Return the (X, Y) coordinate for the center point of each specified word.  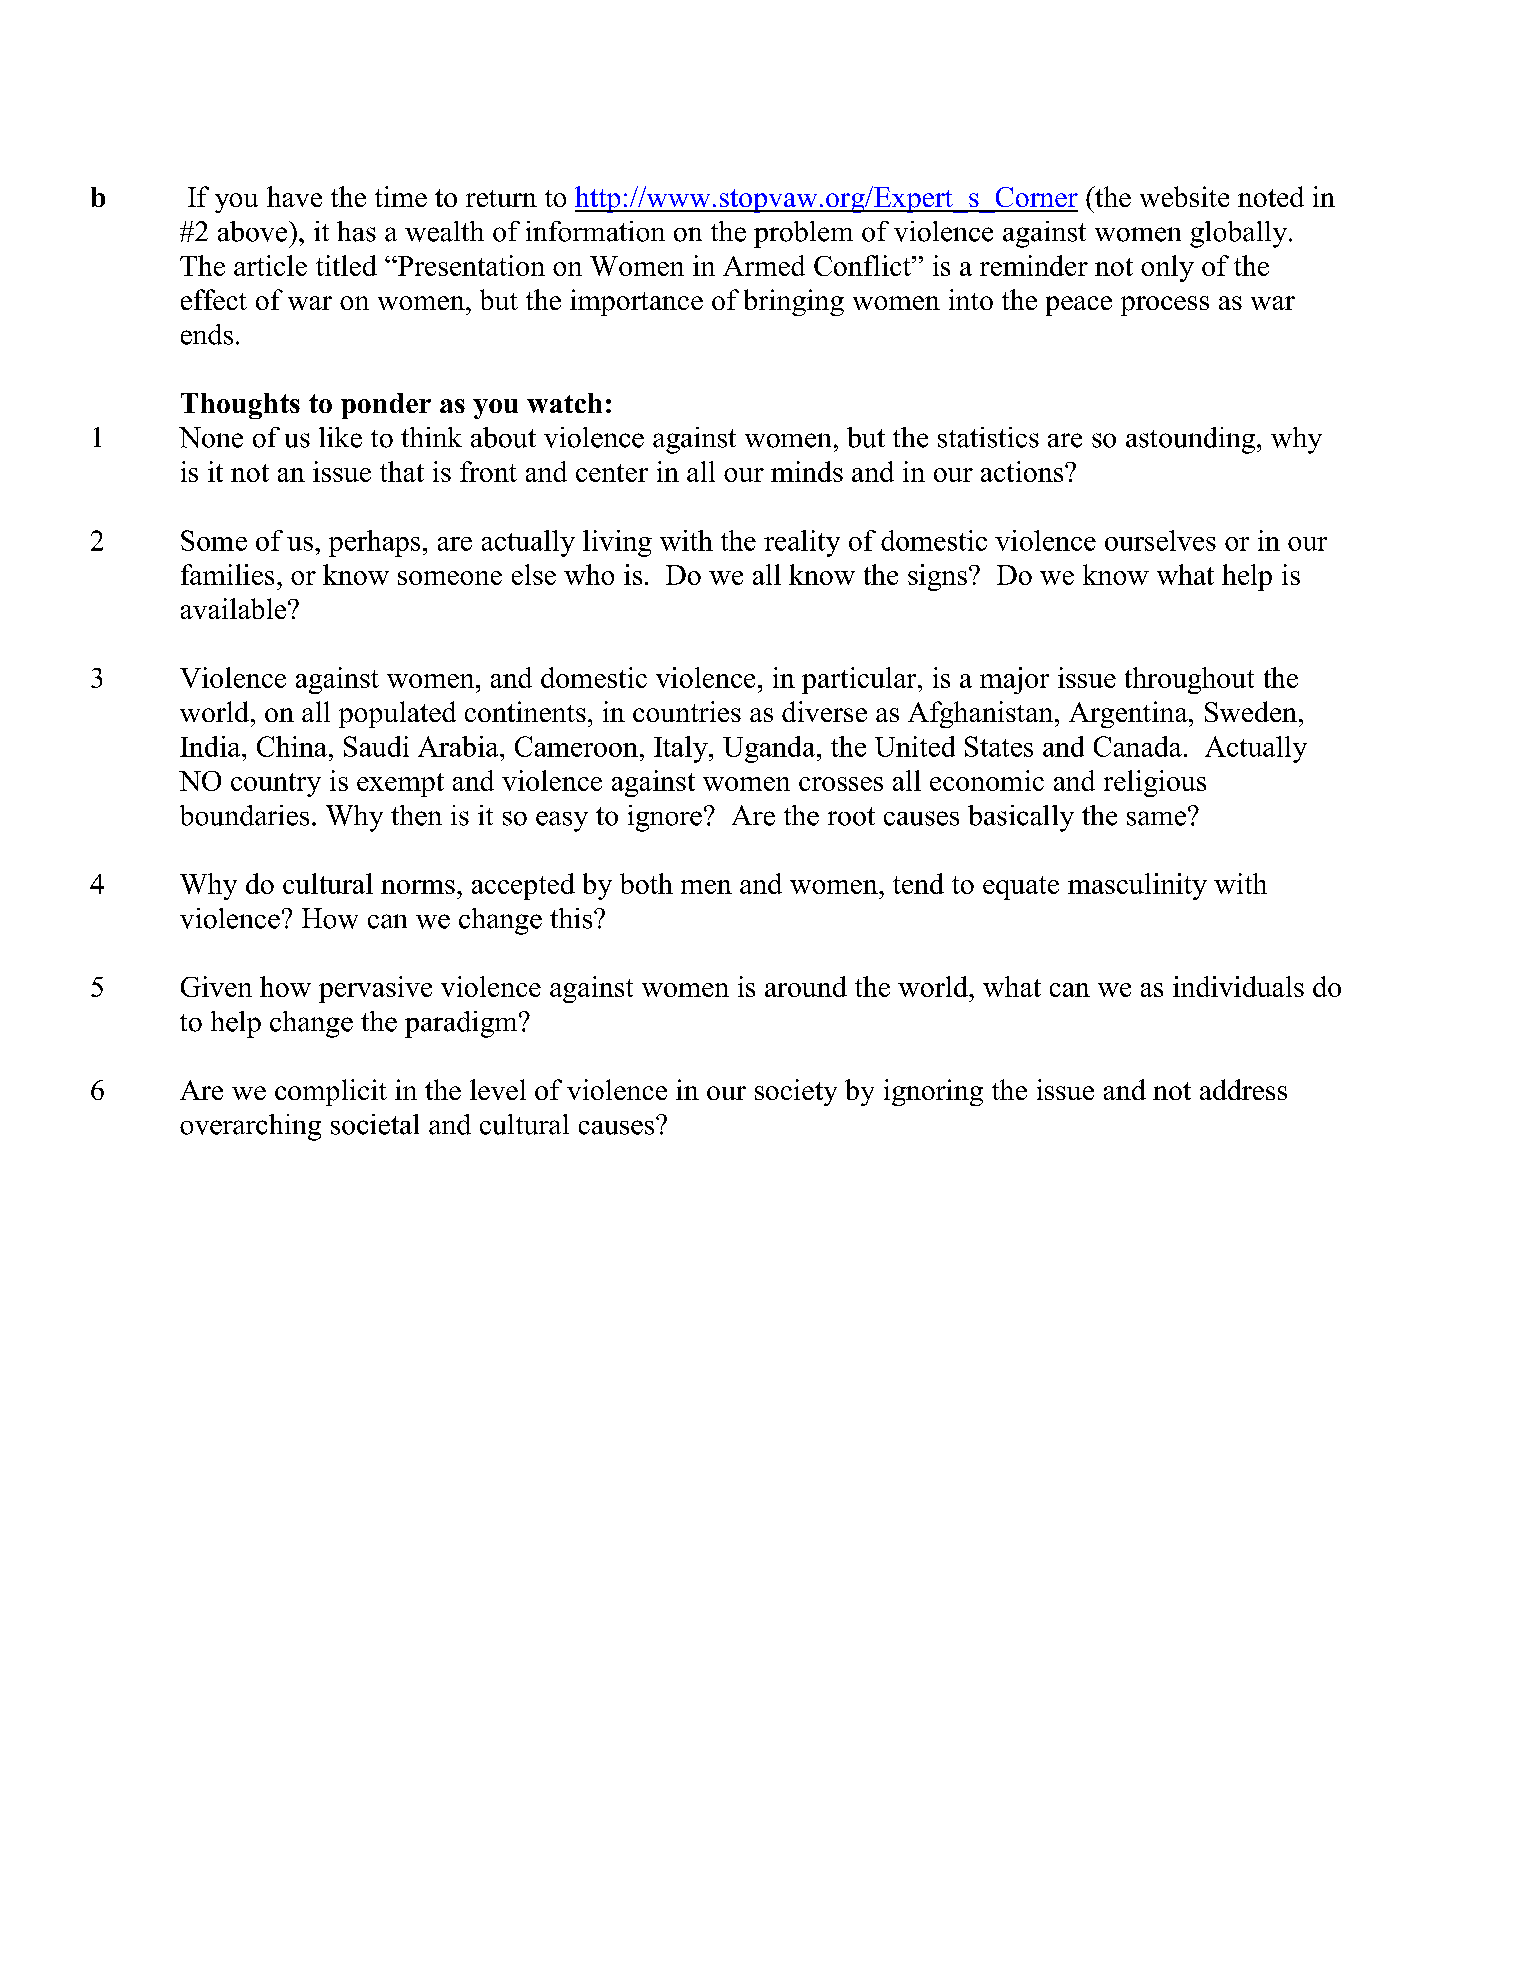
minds (807, 471)
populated (397, 714)
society (796, 1092)
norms (418, 887)
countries (687, 711)
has (356, 231)
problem (803, 234)
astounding (1192, 440)
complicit (331, 1092)
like (340, 437)
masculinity (1137, 886)
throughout (1189, 680)
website (1184, 196)
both (646, 883)
